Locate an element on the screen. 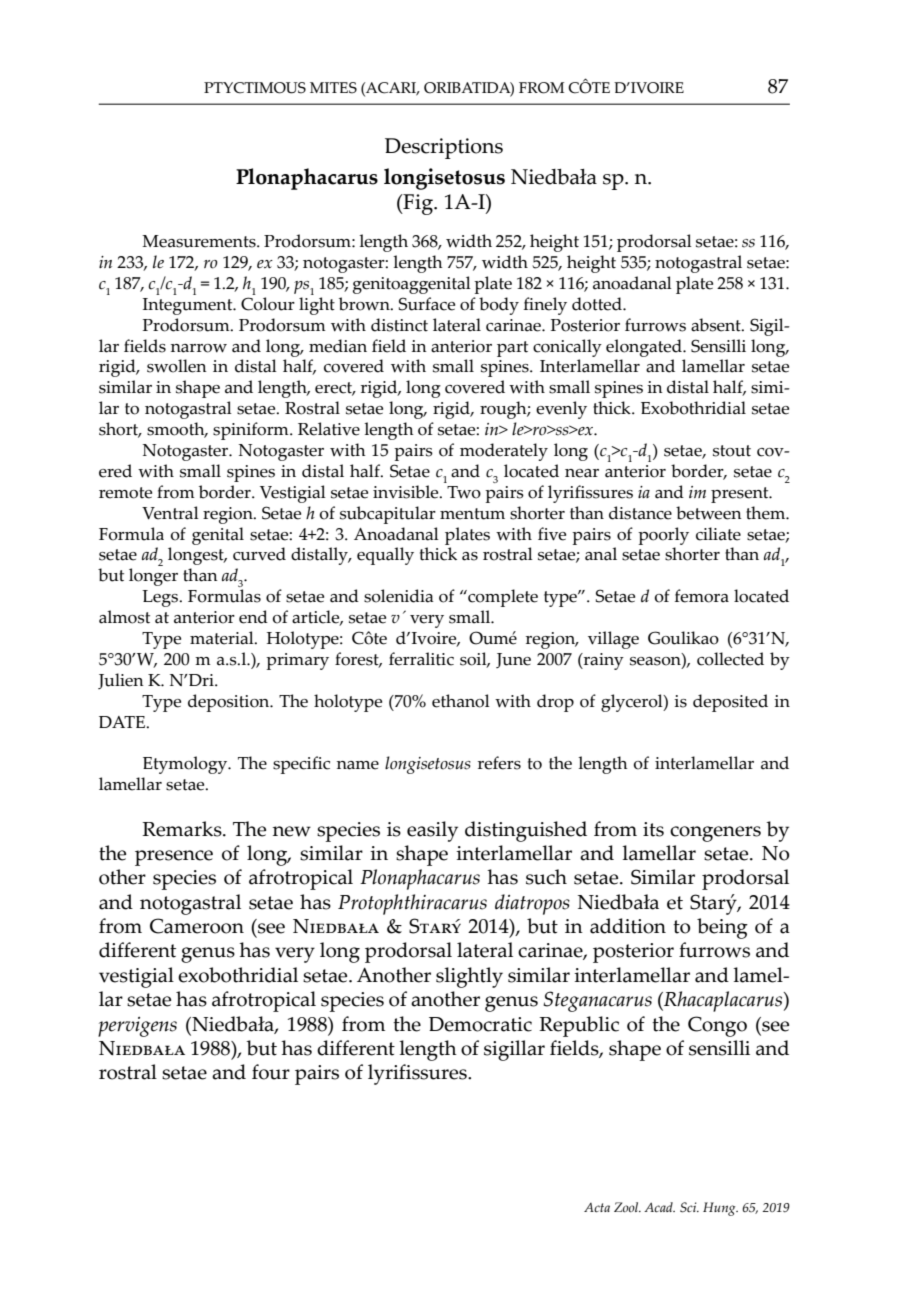 The width and height of the screenshot is (916, 1316). Acta is located at coordinates (597, 1207).
